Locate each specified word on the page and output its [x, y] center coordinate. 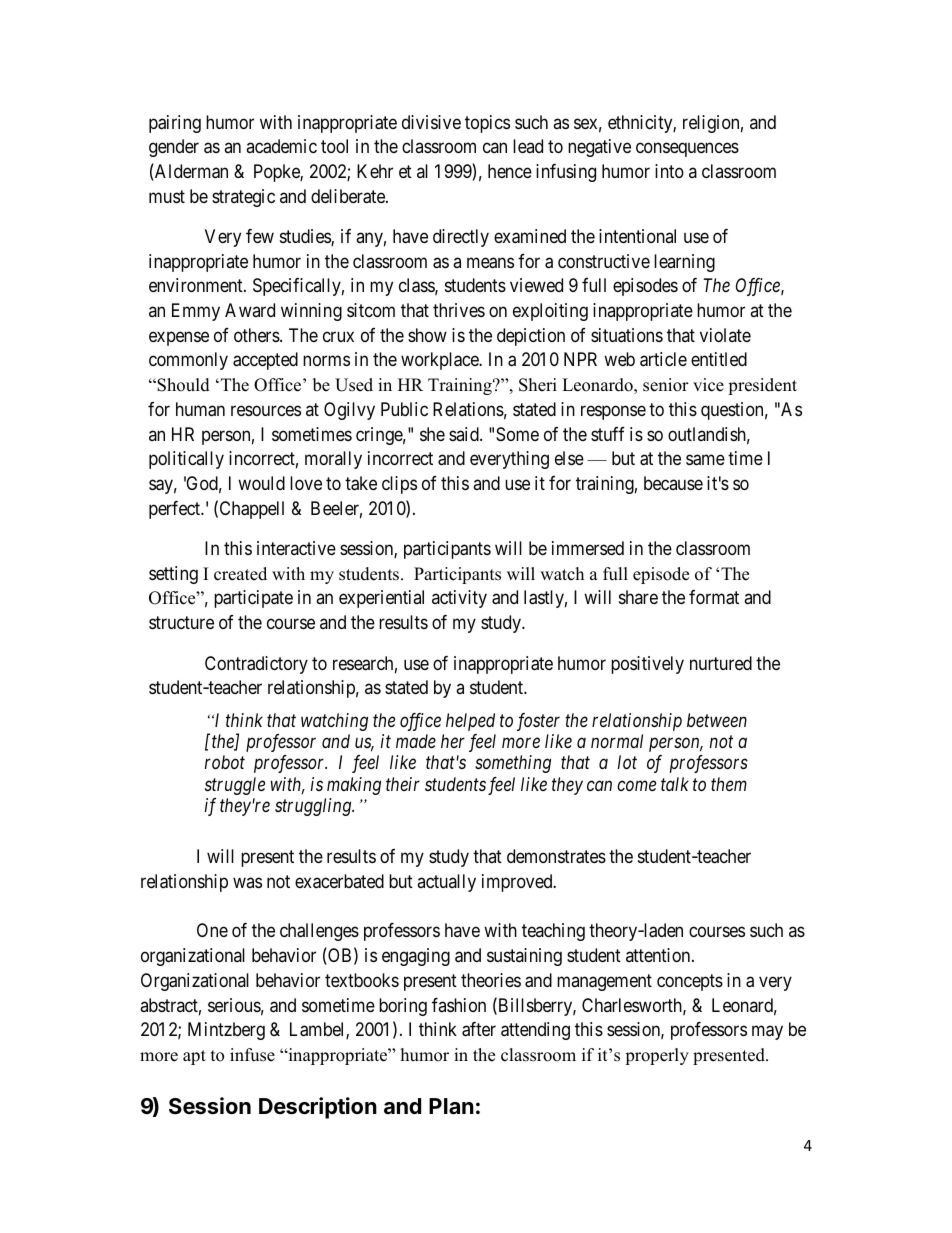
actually [446, 883]
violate [725, 335]
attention [659, 955]
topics [487, 124]
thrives [459, 310]
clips [399, 485]
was [247, 883]
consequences [687, 150]
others [257, 335]
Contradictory [256, 665]
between [717, 720]
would [261, 483]
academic [281, 146]
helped [470, 722]
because [673, 483]
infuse [252, 1055]
